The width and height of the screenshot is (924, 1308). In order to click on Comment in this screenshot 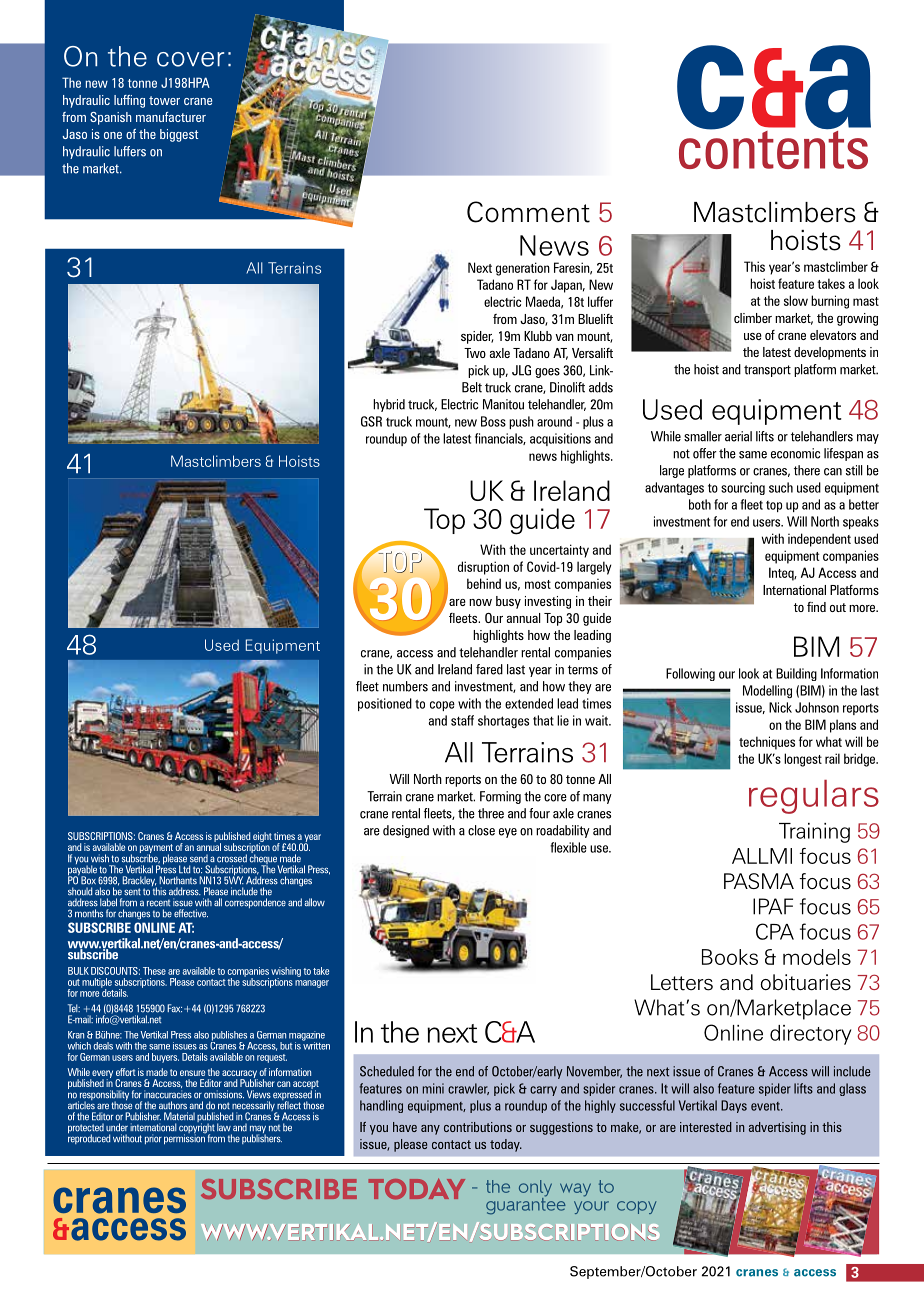, I will do `click(528, 212)`.
